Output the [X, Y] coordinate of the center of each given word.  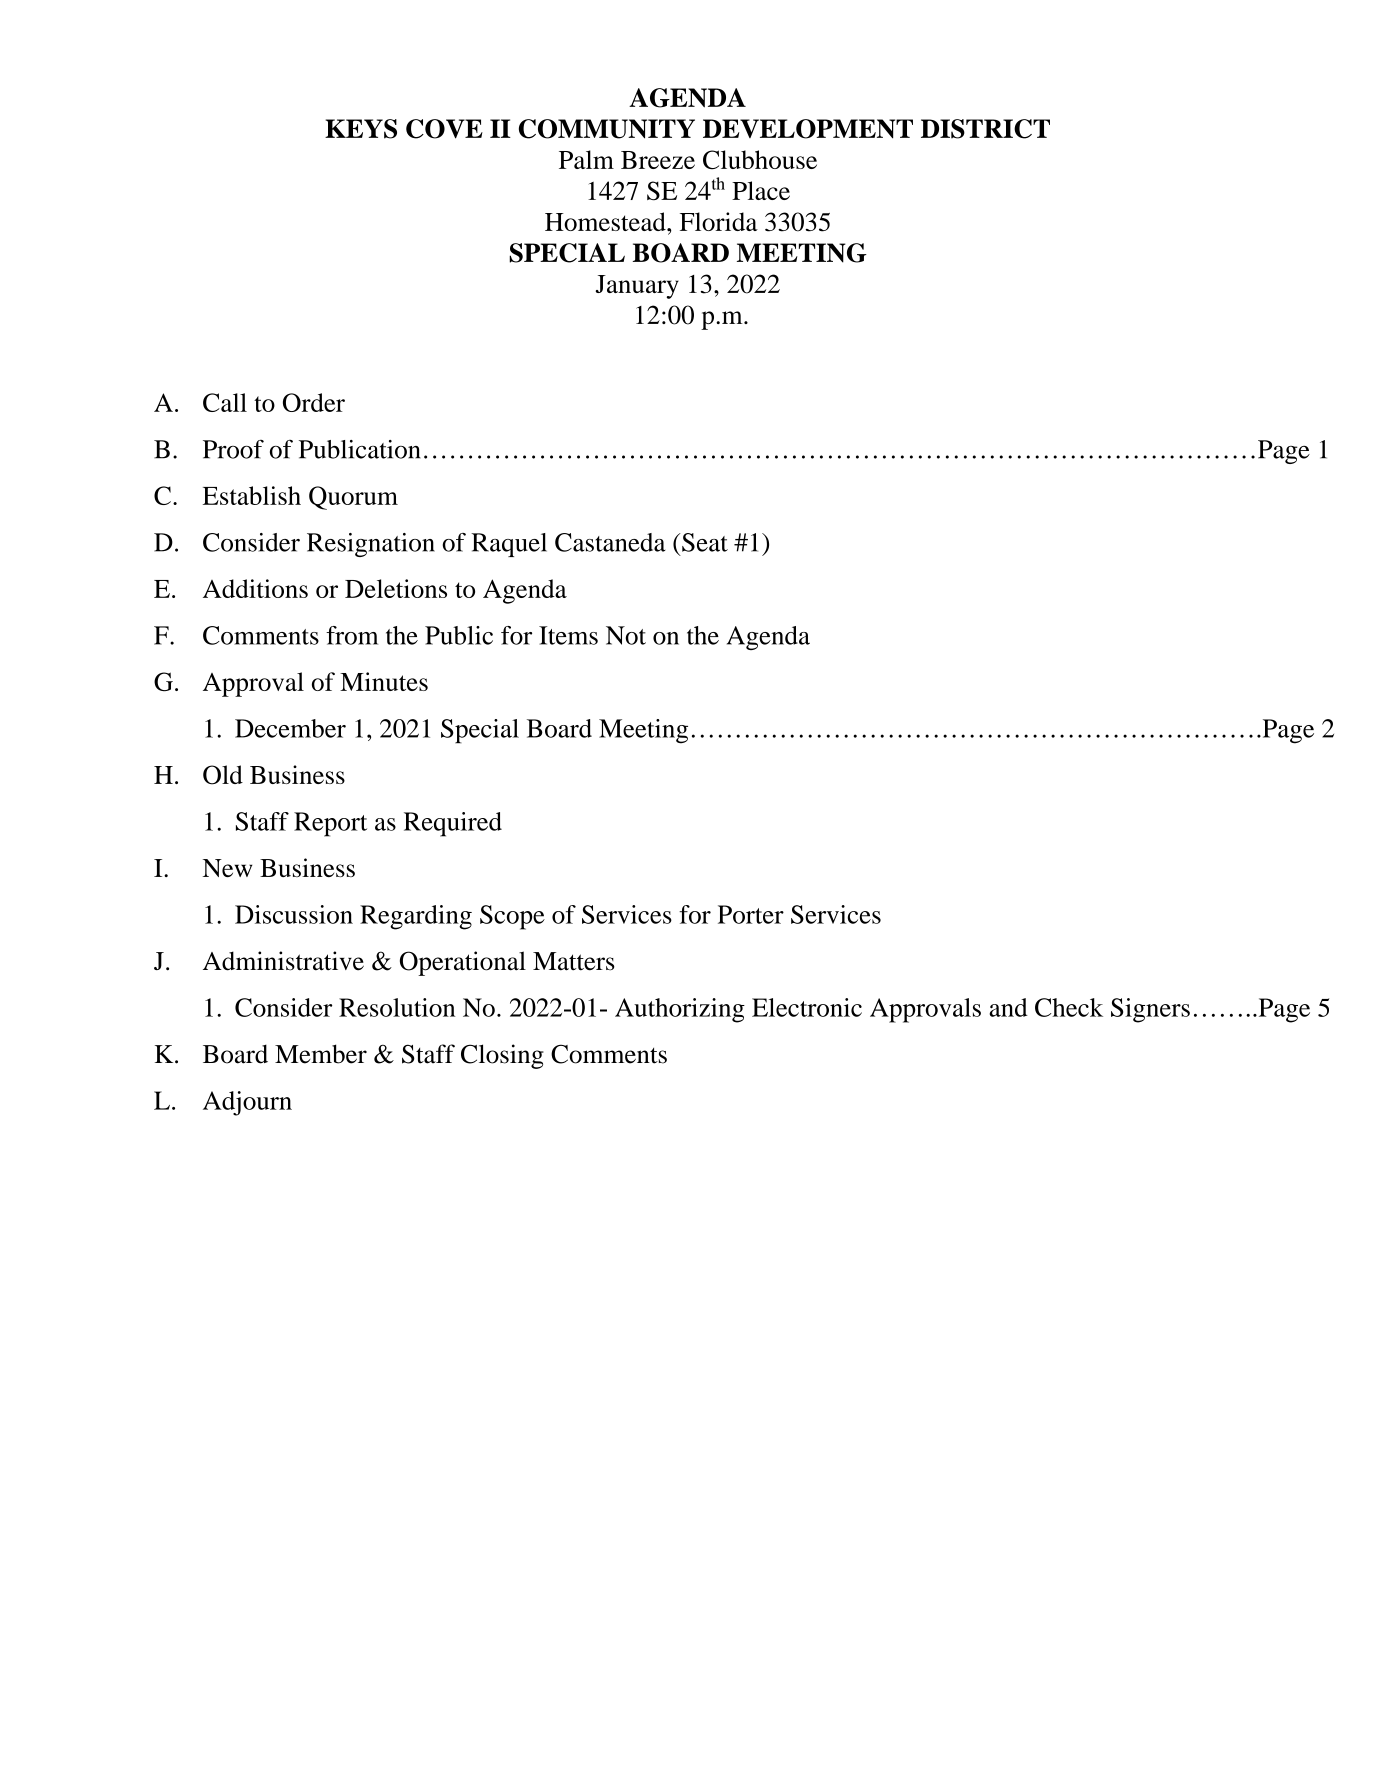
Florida [719, 221]
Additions [255, 588]
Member [321, 1054]
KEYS [361, 129]
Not [626, 635]
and [1008, 1007]
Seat [704, 542]
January [637, 287]
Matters [574, 961]
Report [330, 824]
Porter [751, 914]
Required [453, 824]
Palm [586, 159]
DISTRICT [985, 129]
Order [314, 402]
